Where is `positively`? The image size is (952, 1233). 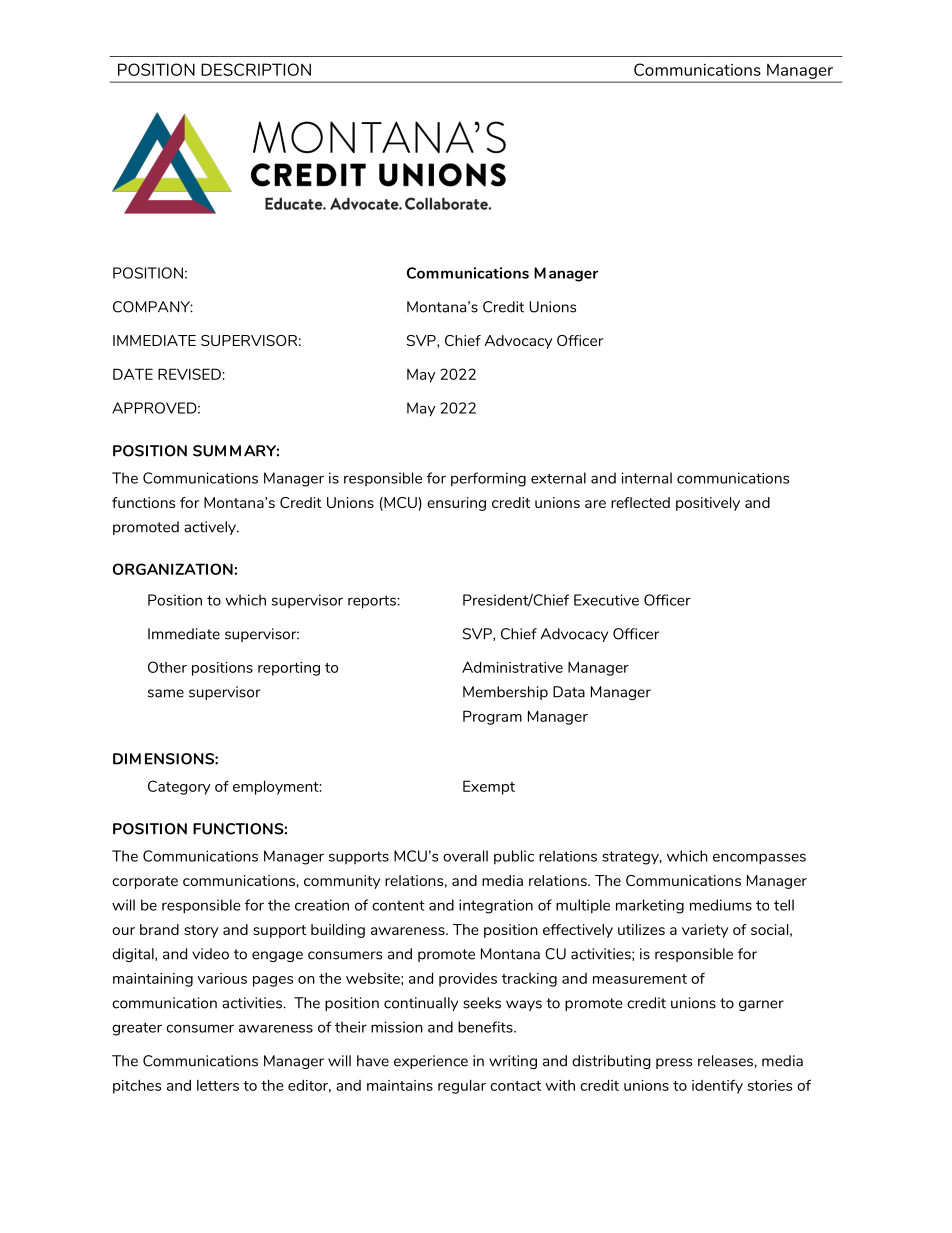
positively is located at coordinates (708, 504).
